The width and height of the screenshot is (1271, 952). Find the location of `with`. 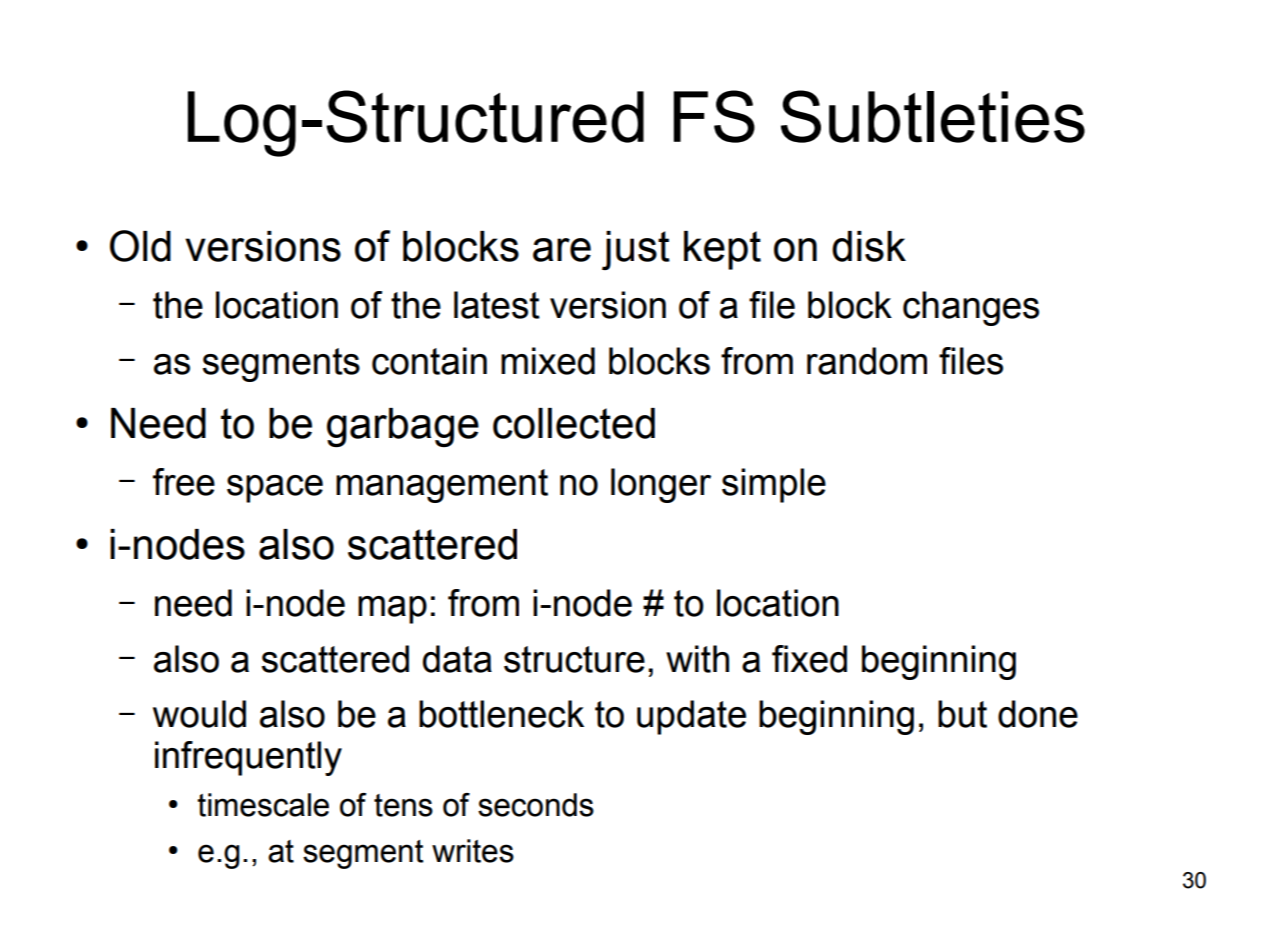

with is located at coordinates (697, 659).
